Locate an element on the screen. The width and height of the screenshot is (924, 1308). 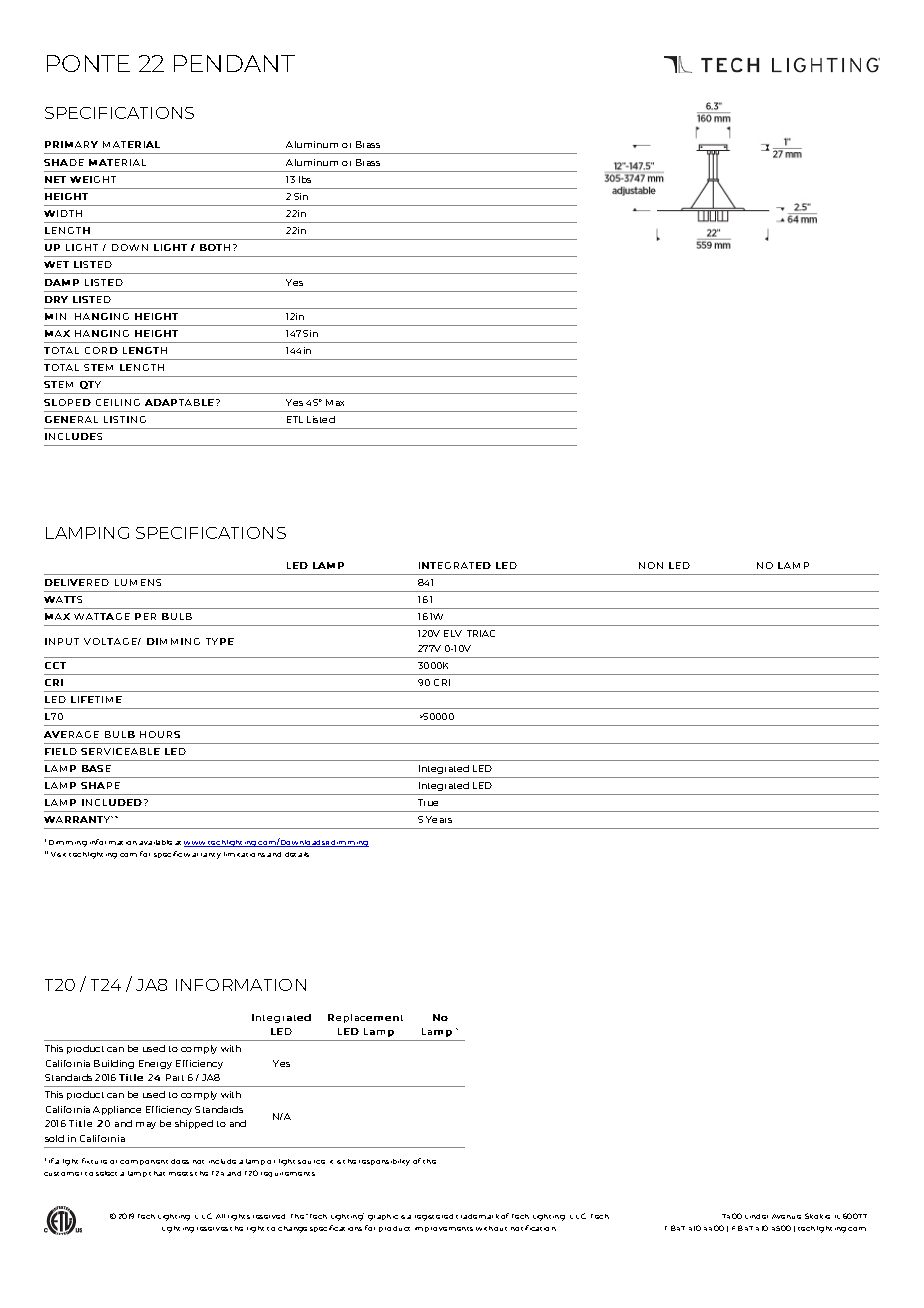
lbs is located at coordinates (305, 179).
